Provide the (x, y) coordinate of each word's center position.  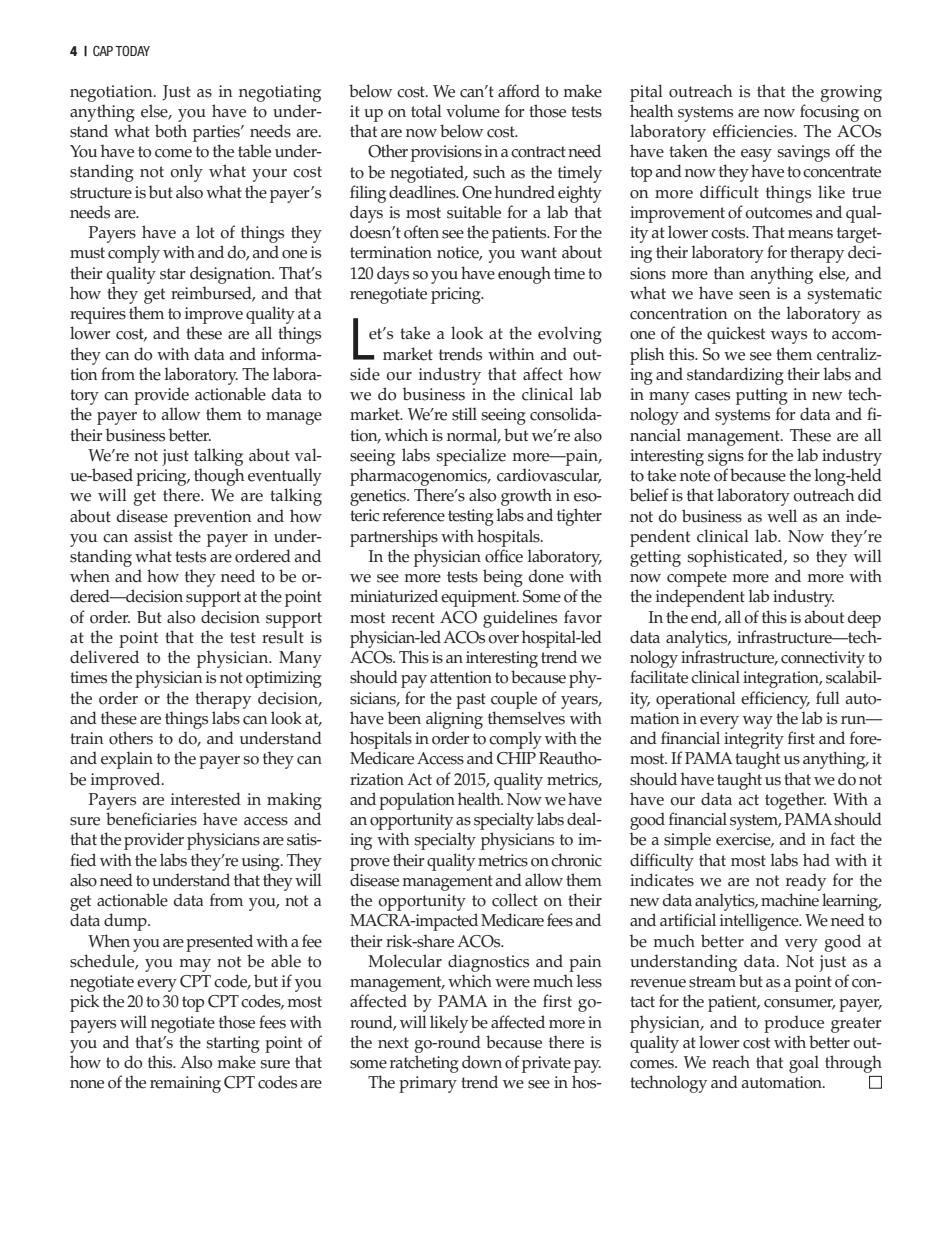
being (503, 578)
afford (519, 91)
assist (153, 536)
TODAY (132, 51)
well (782, 516)
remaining (185, 1084)
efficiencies (754, 131)
